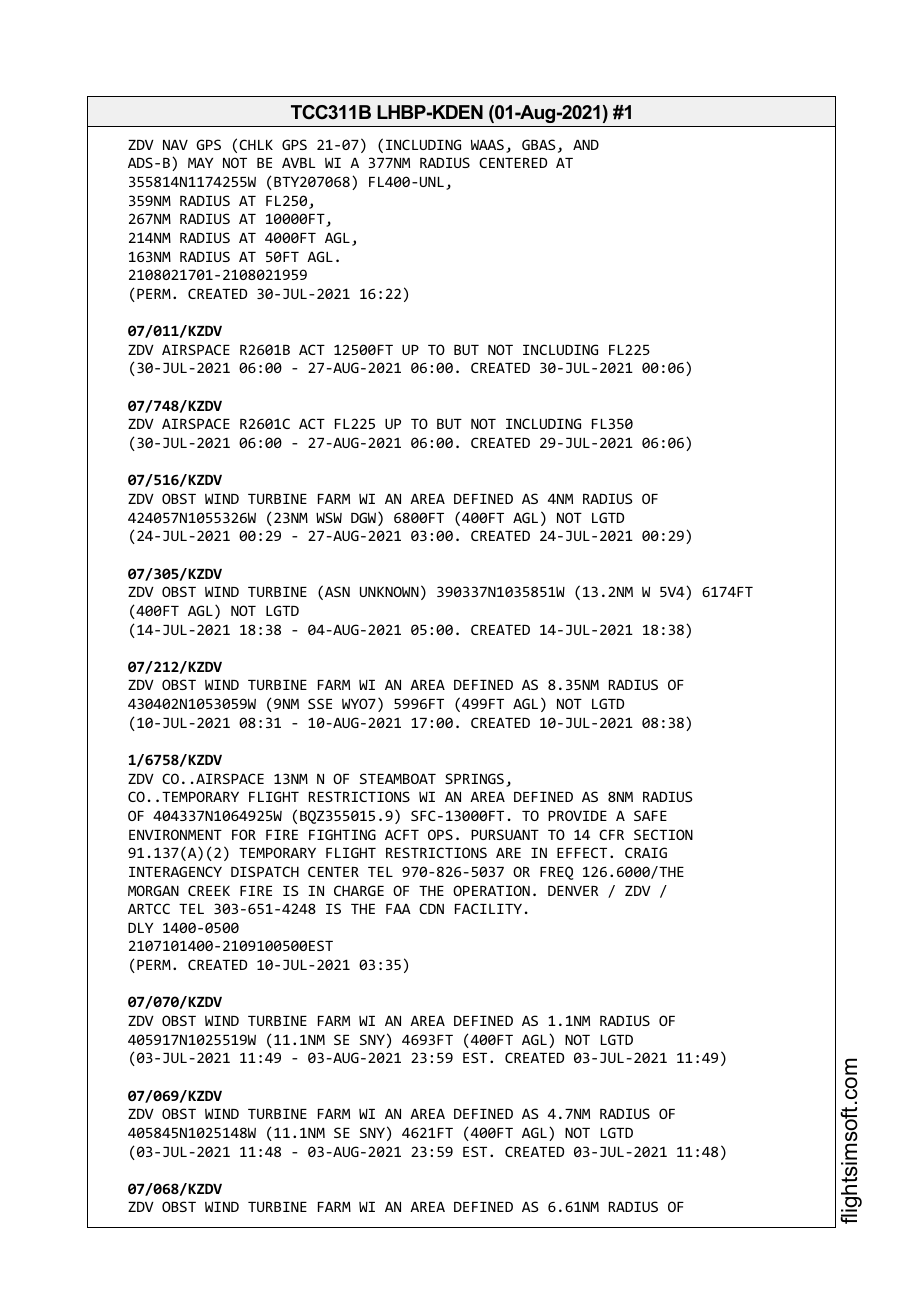 The image size is (924, 1308). Describe the element at coordinates (209, 890) in the image. I see `CREEK` at that location.
